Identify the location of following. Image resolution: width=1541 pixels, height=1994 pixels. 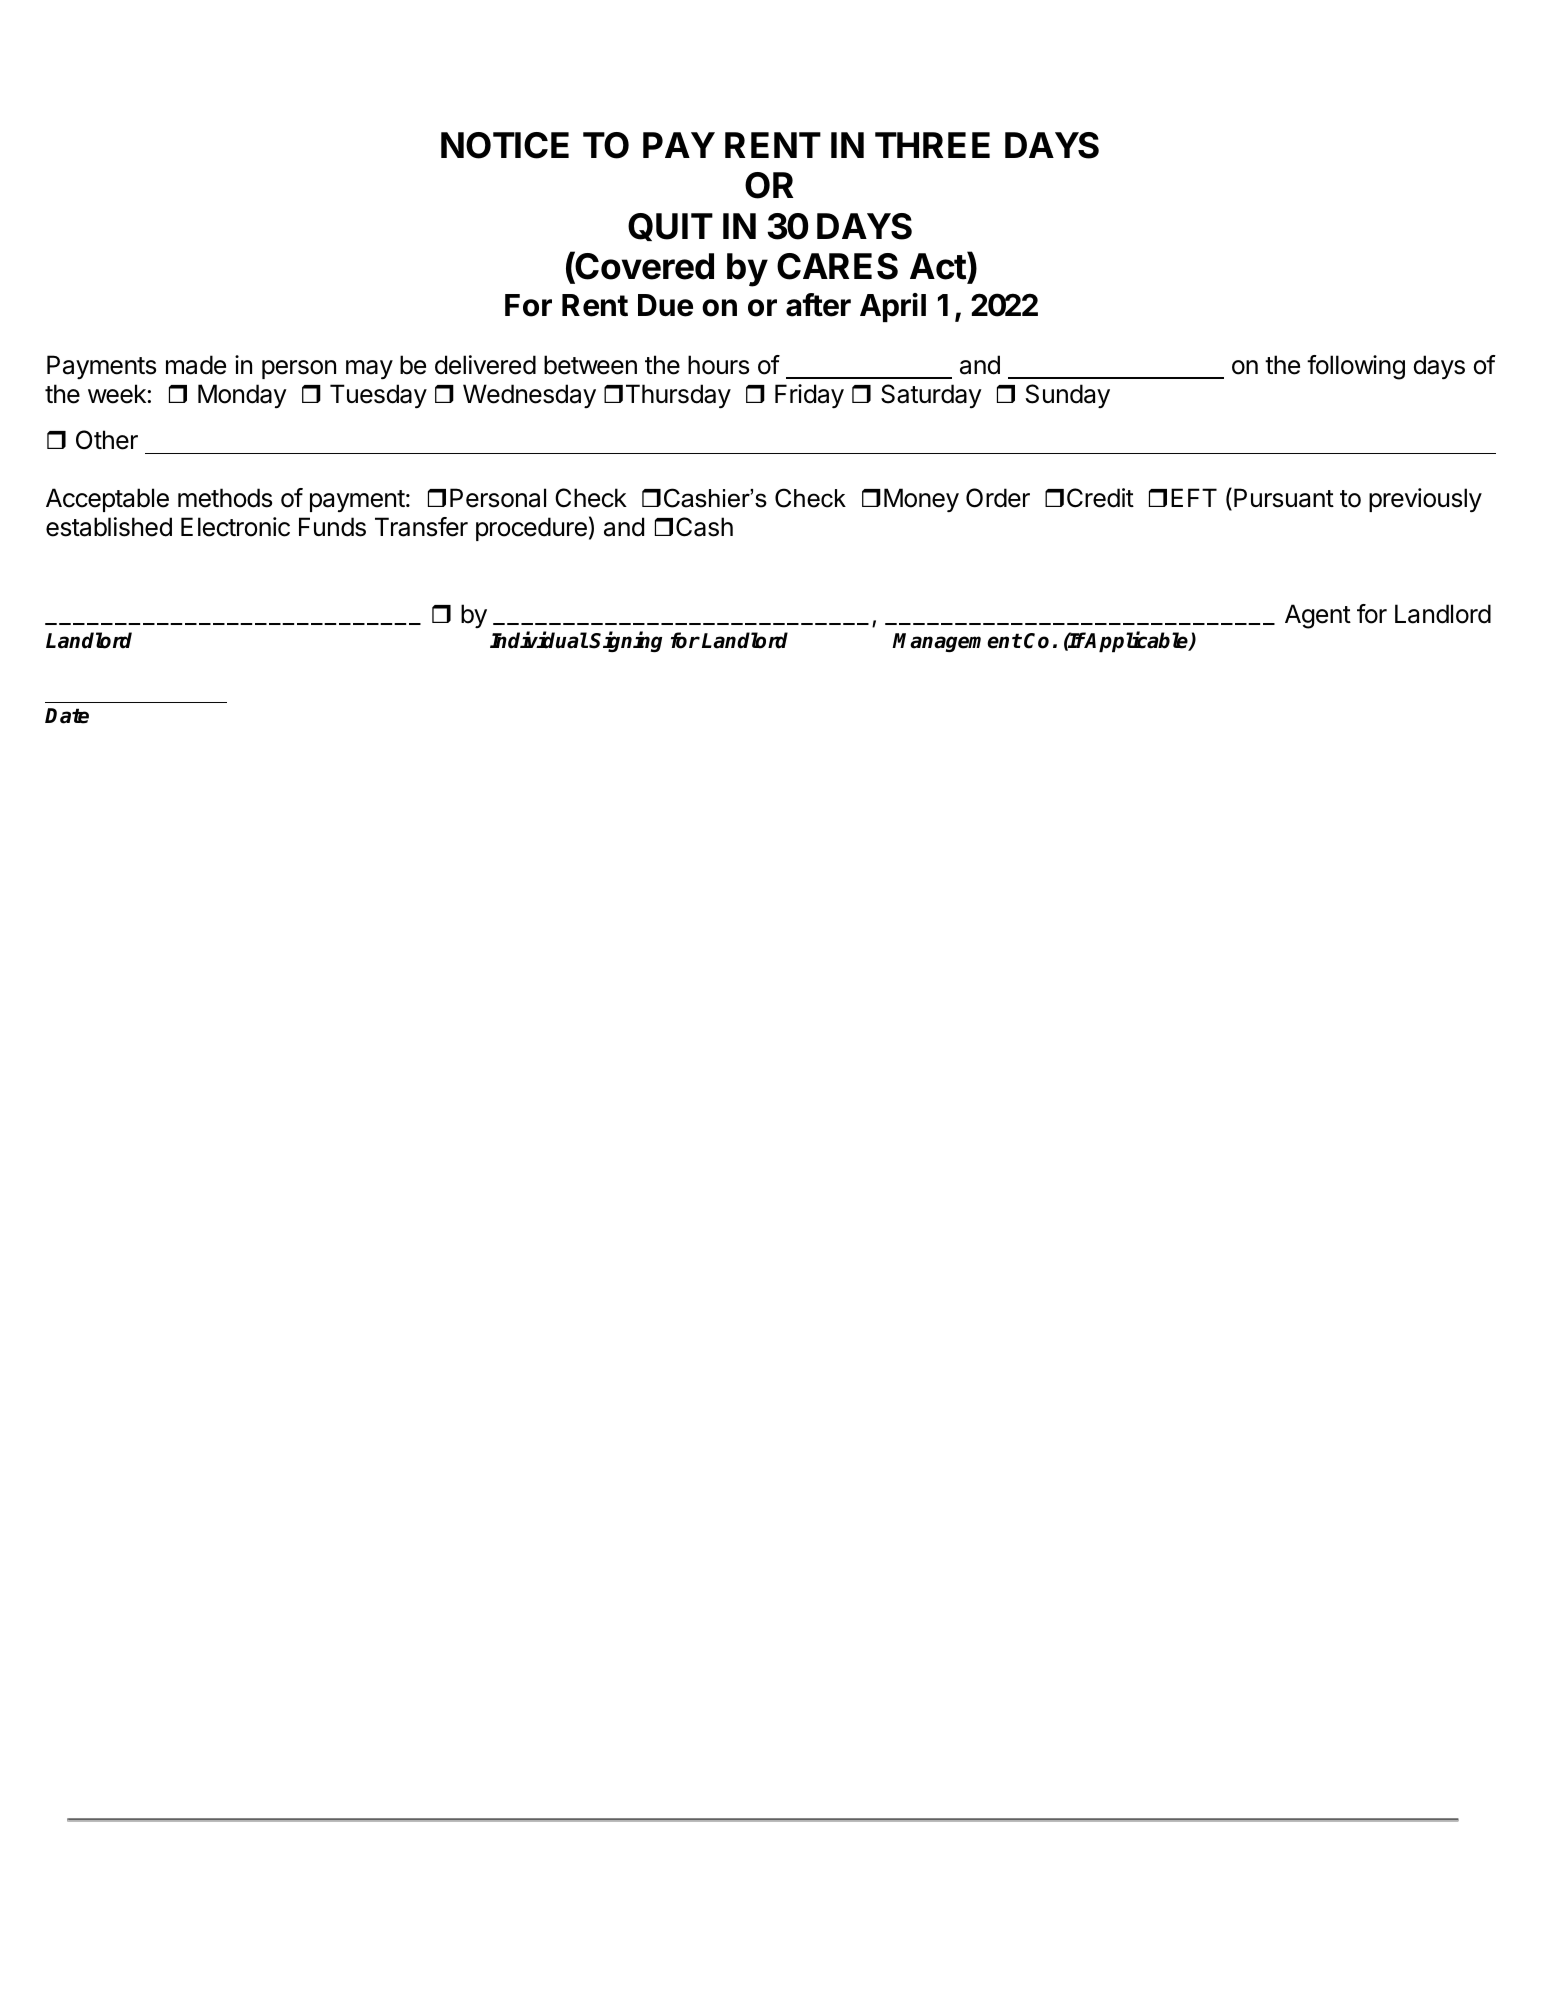
(1356, 367).
